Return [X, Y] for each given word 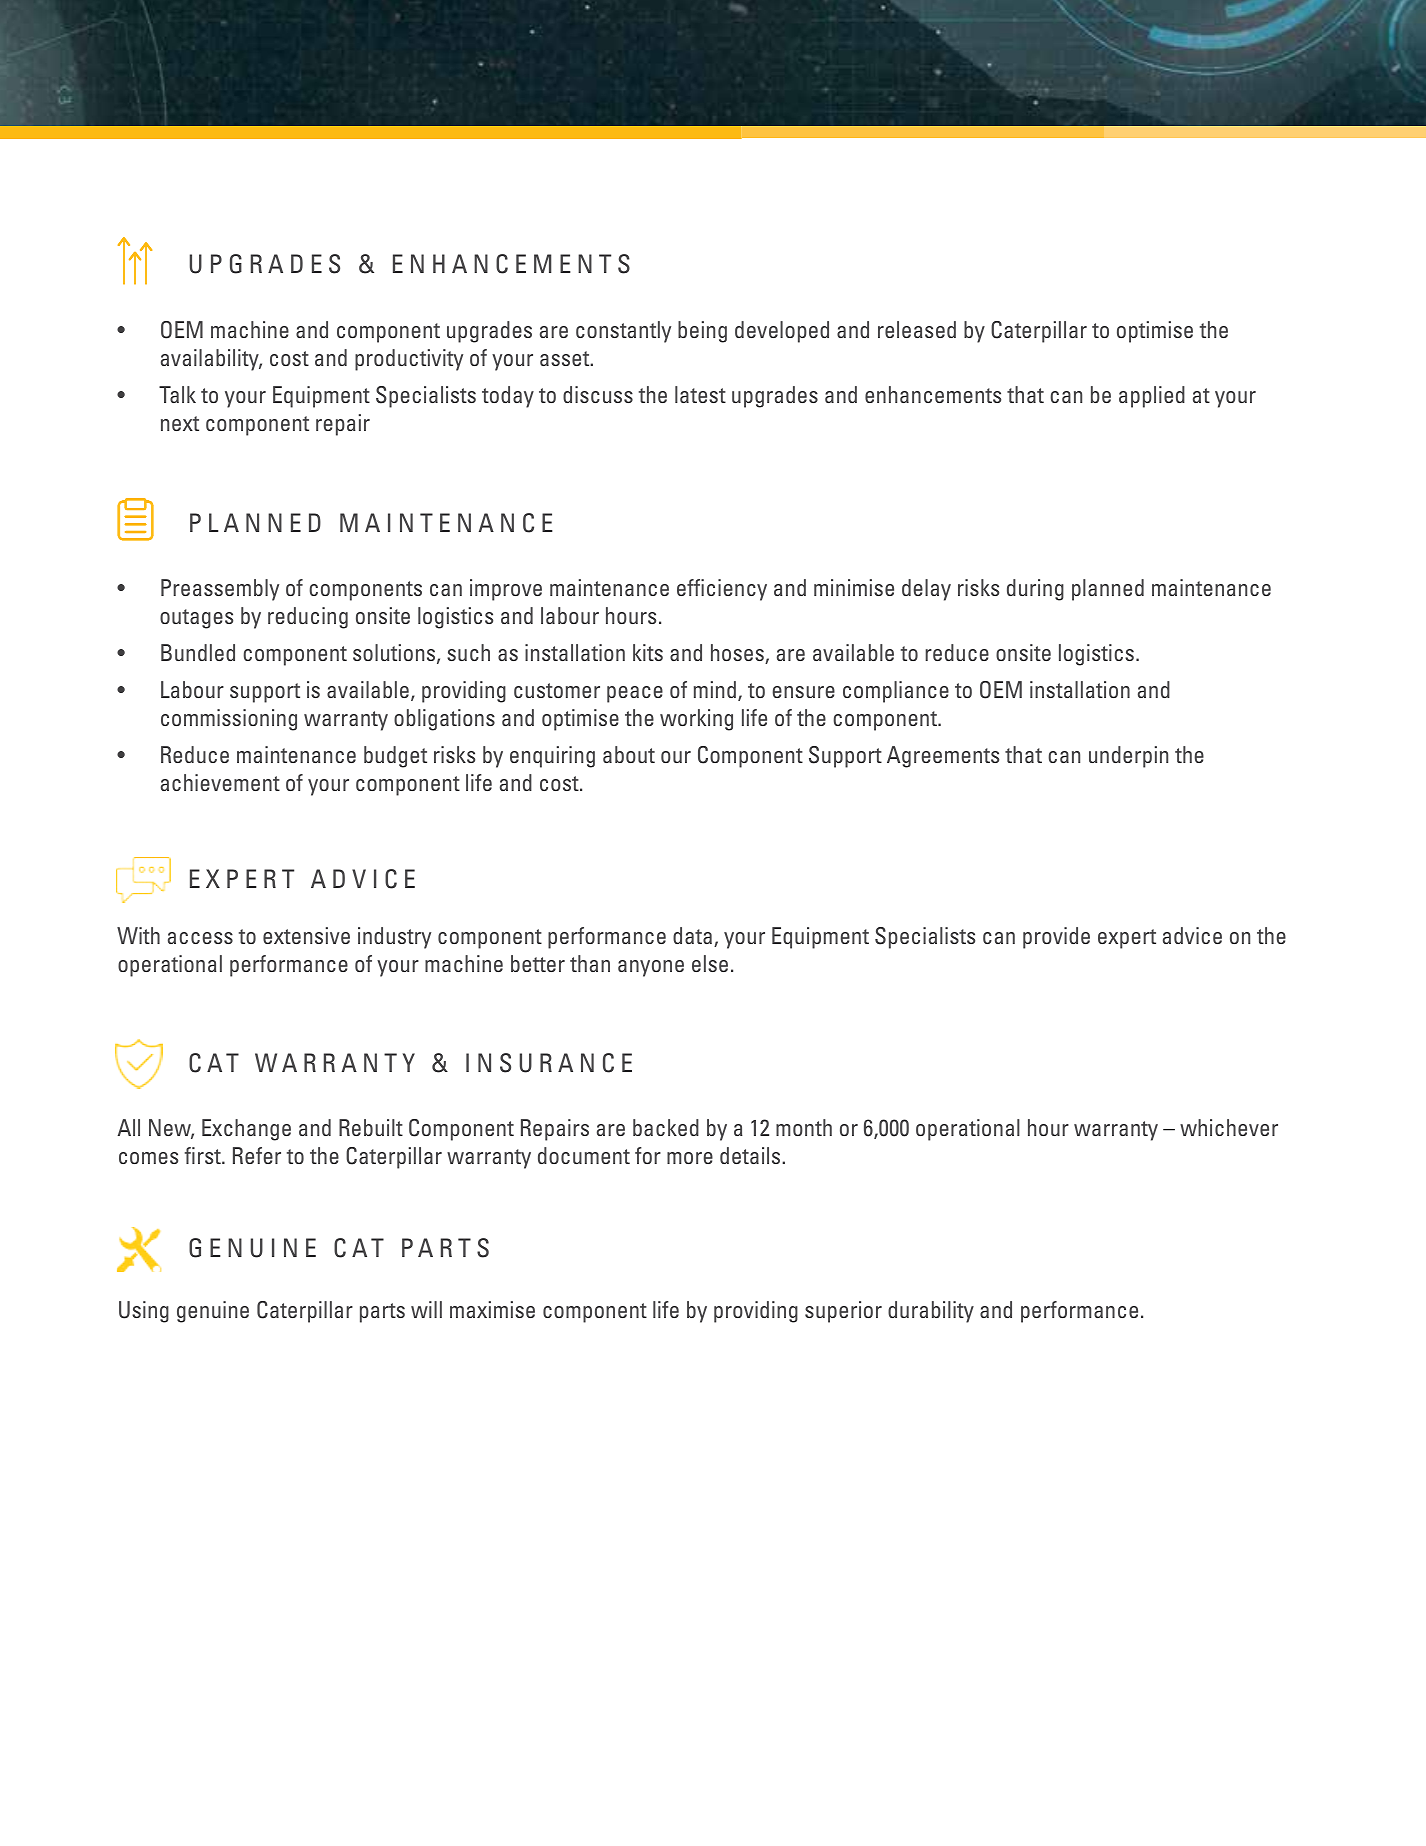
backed [666, 1127]
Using [144, 1312]
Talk [177, 394]
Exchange [246, 1130]
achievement [220, 782]
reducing [308, 618]
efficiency [722, 590]
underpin [1128, 757]
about [629, 754]
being [702, 332]
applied [1152, 397]
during [1035, 590]
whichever [1229, 1127]
